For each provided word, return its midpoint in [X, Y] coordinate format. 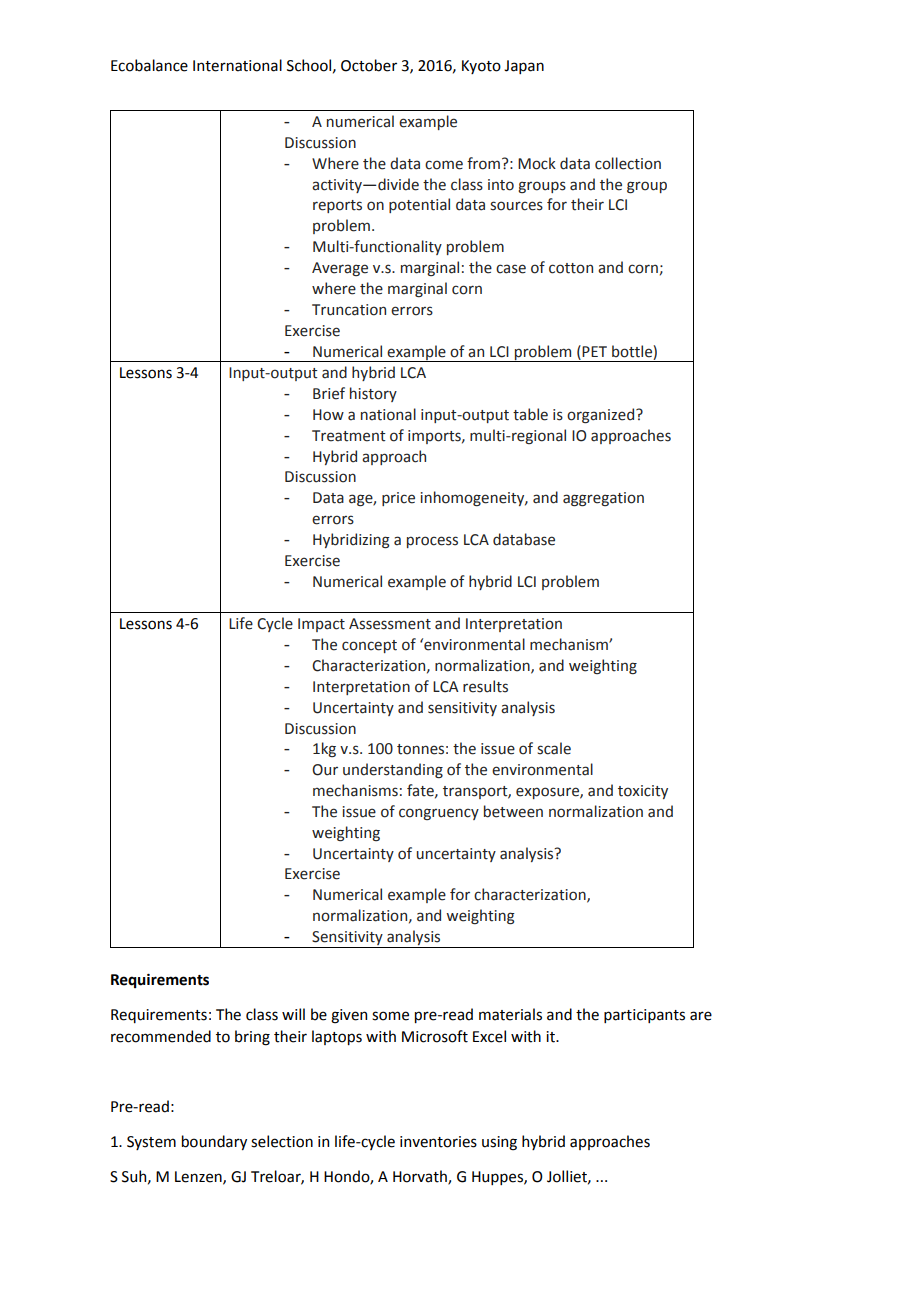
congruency [439, 814]
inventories [438, 1142]
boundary [214, 1142]
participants [644, 1016]
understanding [393, 770]
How [328, 415]
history [373, 394]
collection [628, 163]
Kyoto [481, 67]
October [369, 65]
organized [602, 415]
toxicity [643, 792]
